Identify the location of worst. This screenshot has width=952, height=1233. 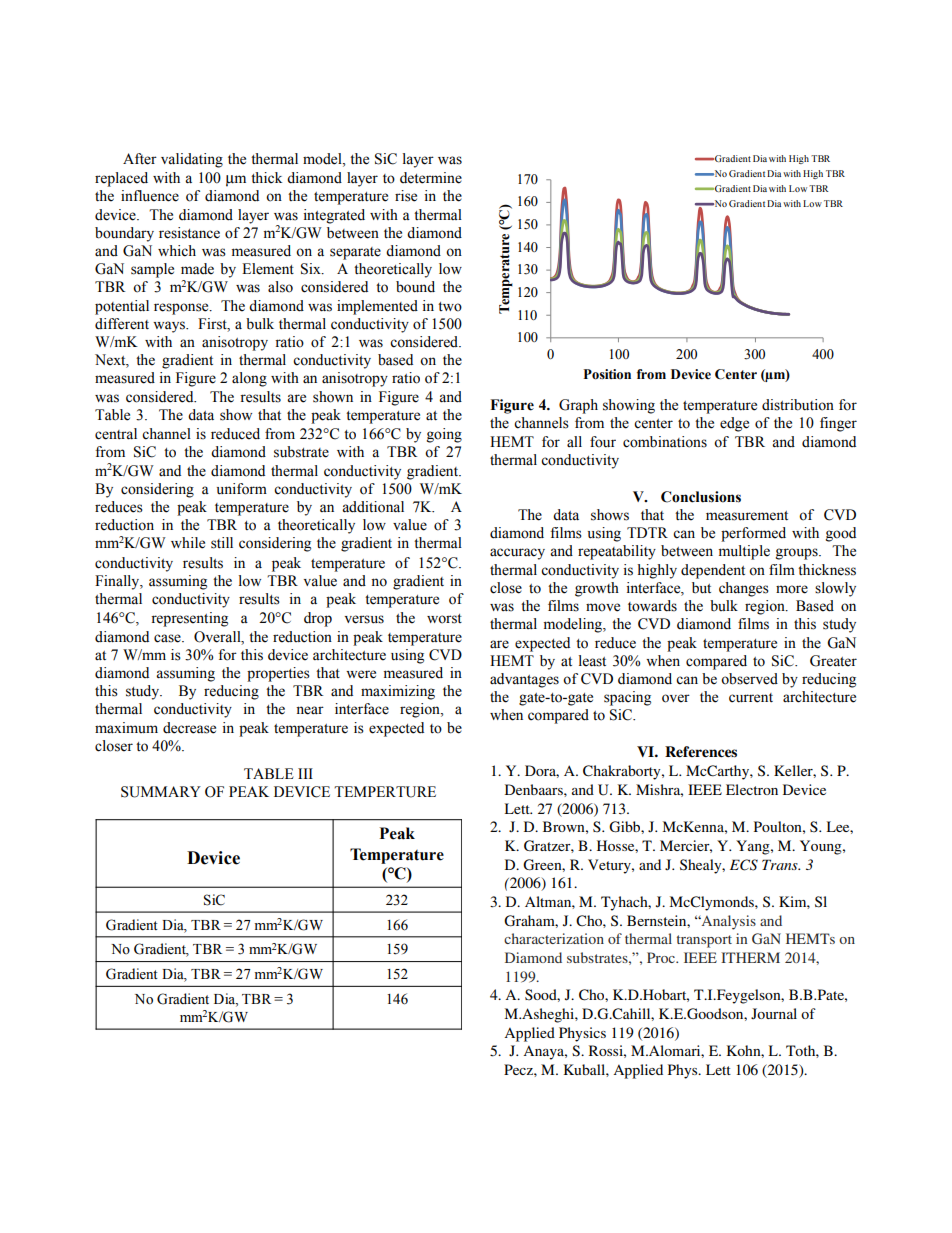
(444, 619).
